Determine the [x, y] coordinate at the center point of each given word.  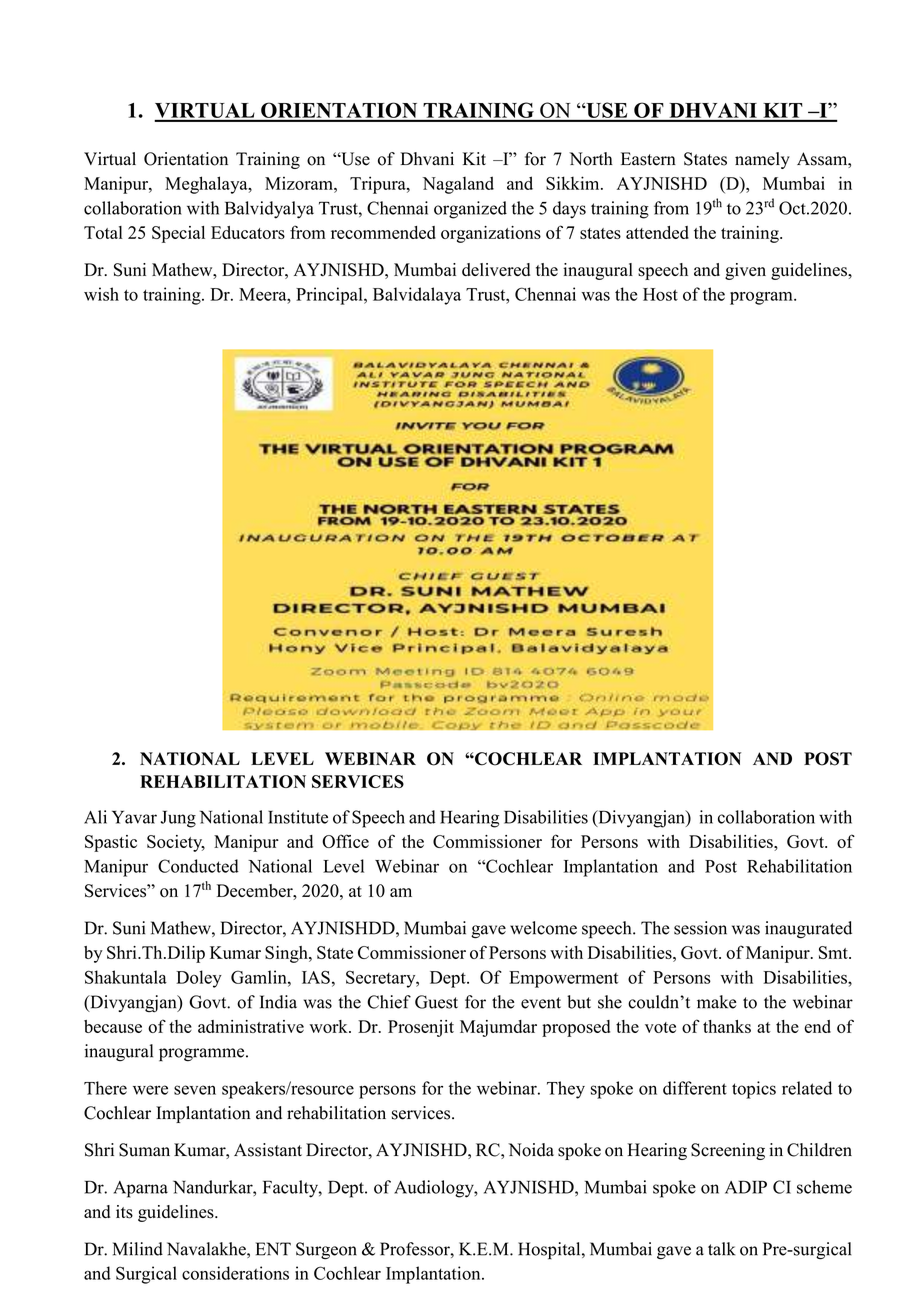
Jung [178, 819]
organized [470, 210]
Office [345, 841]
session [700, 928]
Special [178, 234]
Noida [531, 1150]
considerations [235, 1273]
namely [762, 160]
